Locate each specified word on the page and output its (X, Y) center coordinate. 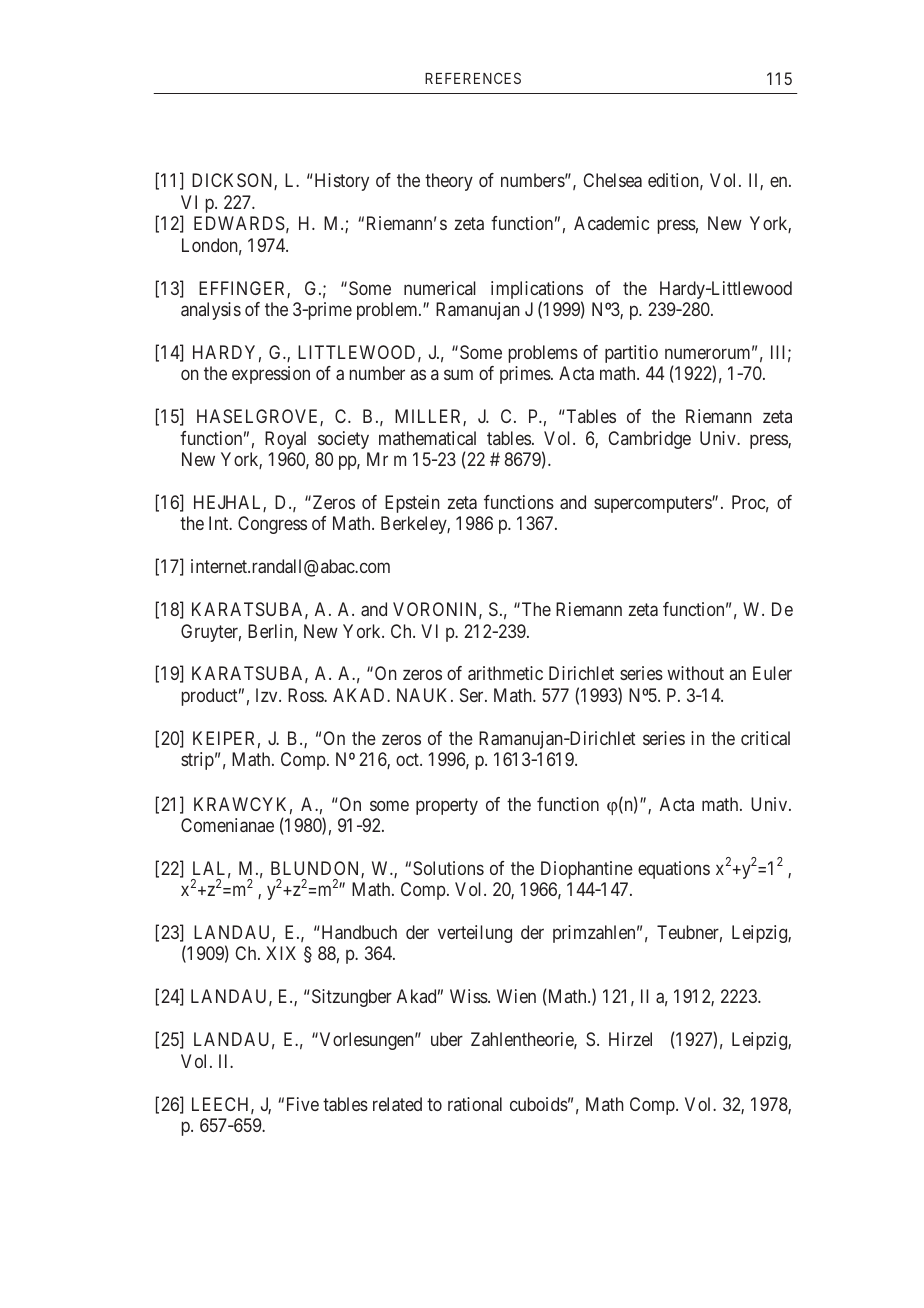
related (397, 1104)
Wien (516, 996)
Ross (306, 695)
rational (475, 1104)
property (447, 806)
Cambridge (649, 440)
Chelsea (612, 180)
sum (458, 375)
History (340, 182)
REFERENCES (473, 78)
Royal (285, 440)
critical (765, 738)
